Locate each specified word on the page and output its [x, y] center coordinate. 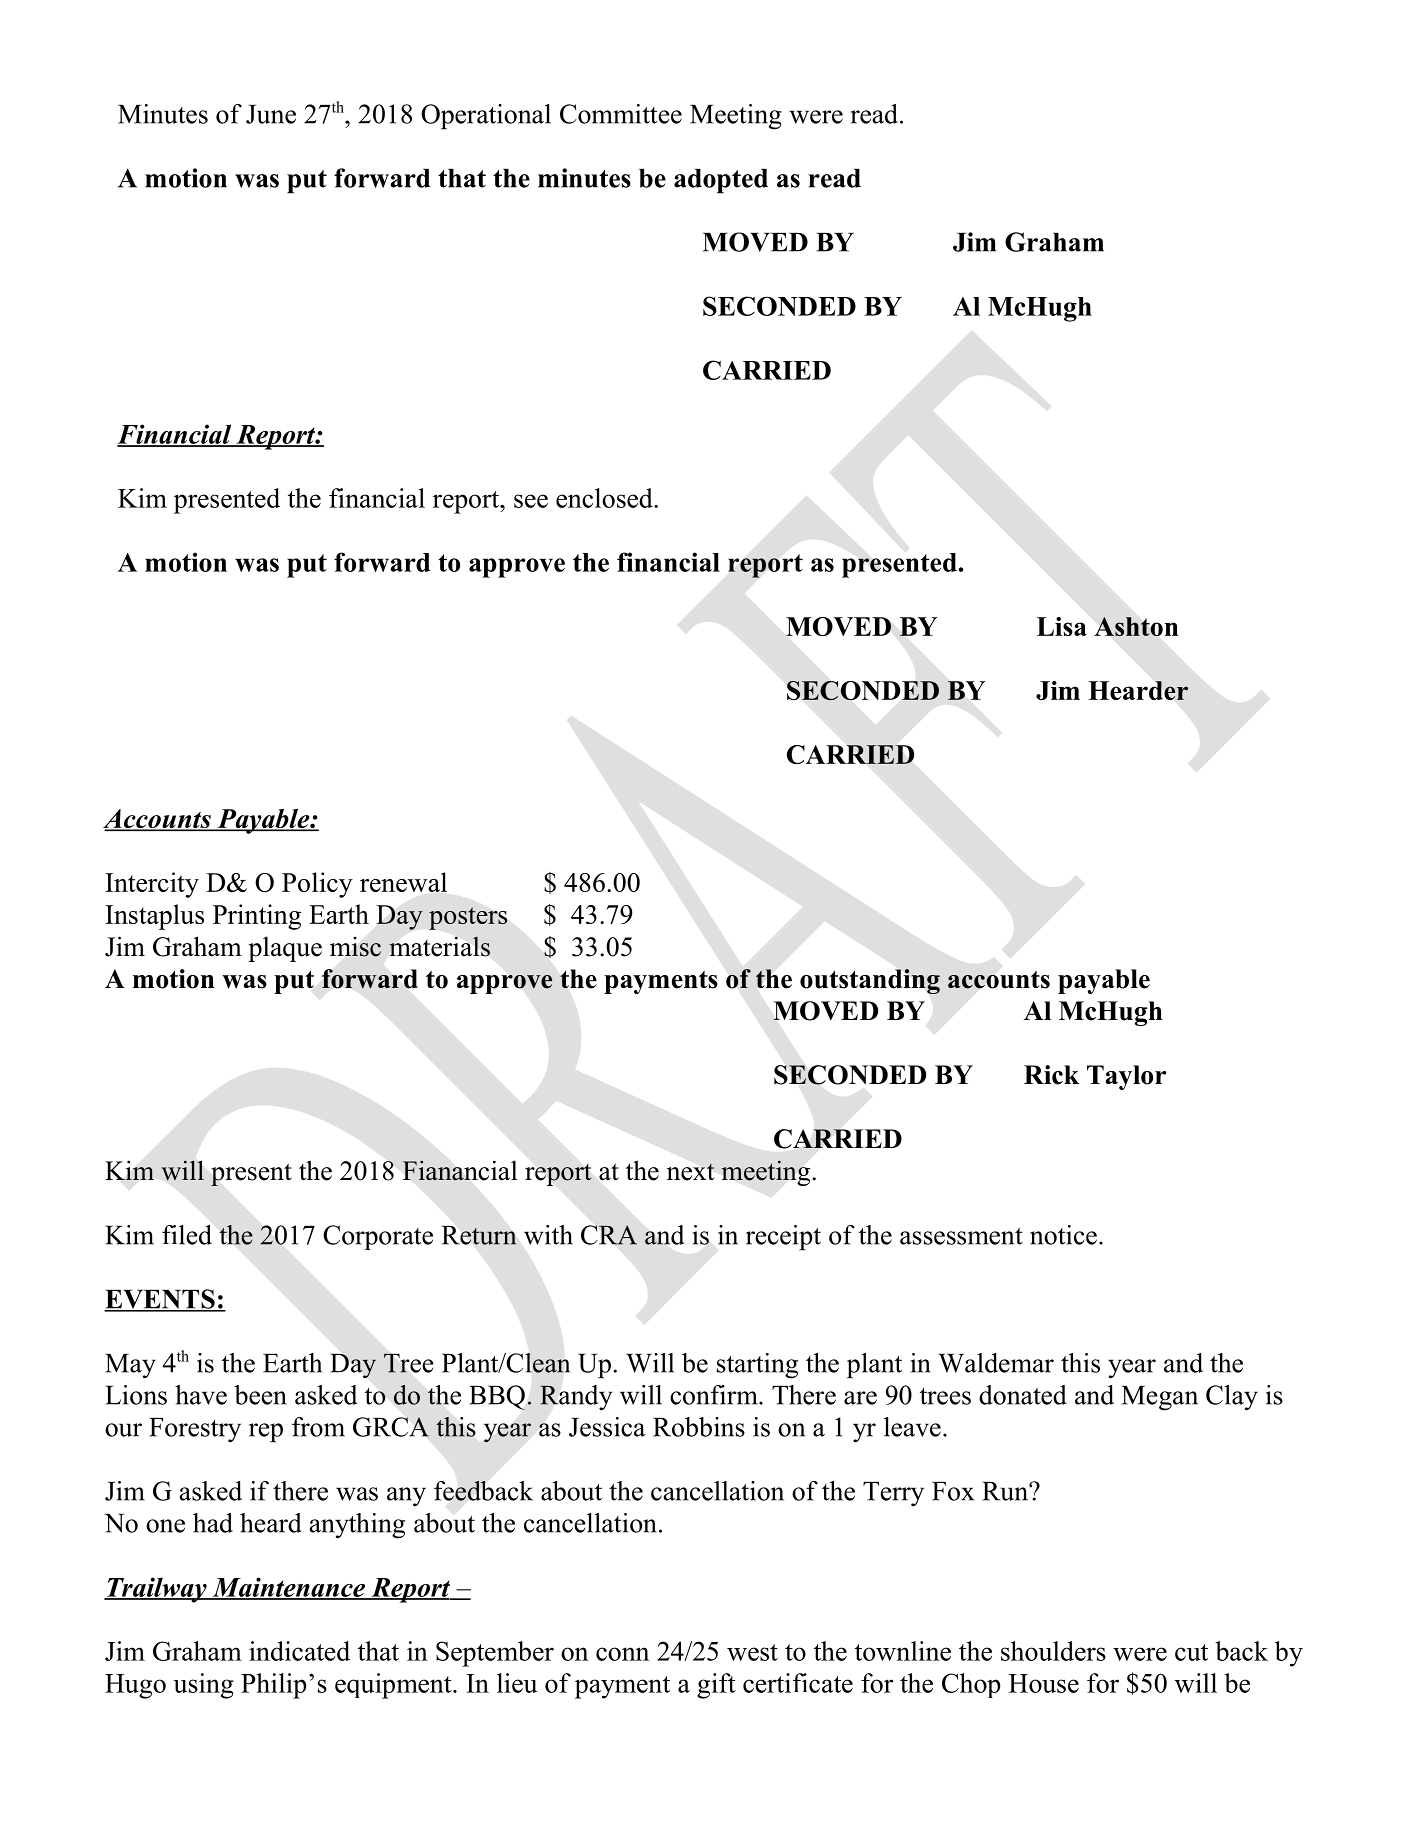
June [271, 114]
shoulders [1053, 1651]
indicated [299, 1651]
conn [622, 1654]
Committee [621, 114]
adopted [721, 181]
